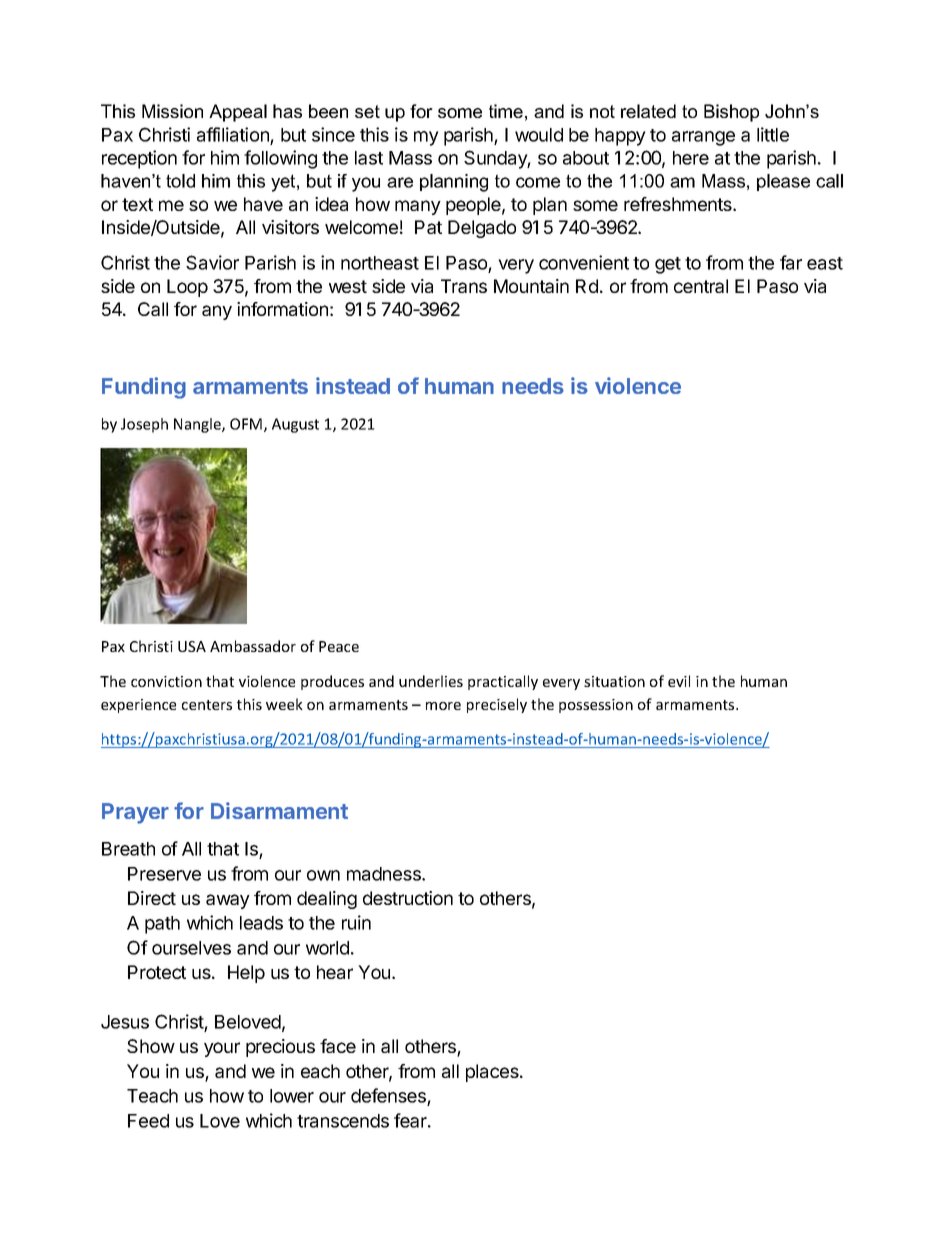  I want to click on places, so click(493, 1073).
